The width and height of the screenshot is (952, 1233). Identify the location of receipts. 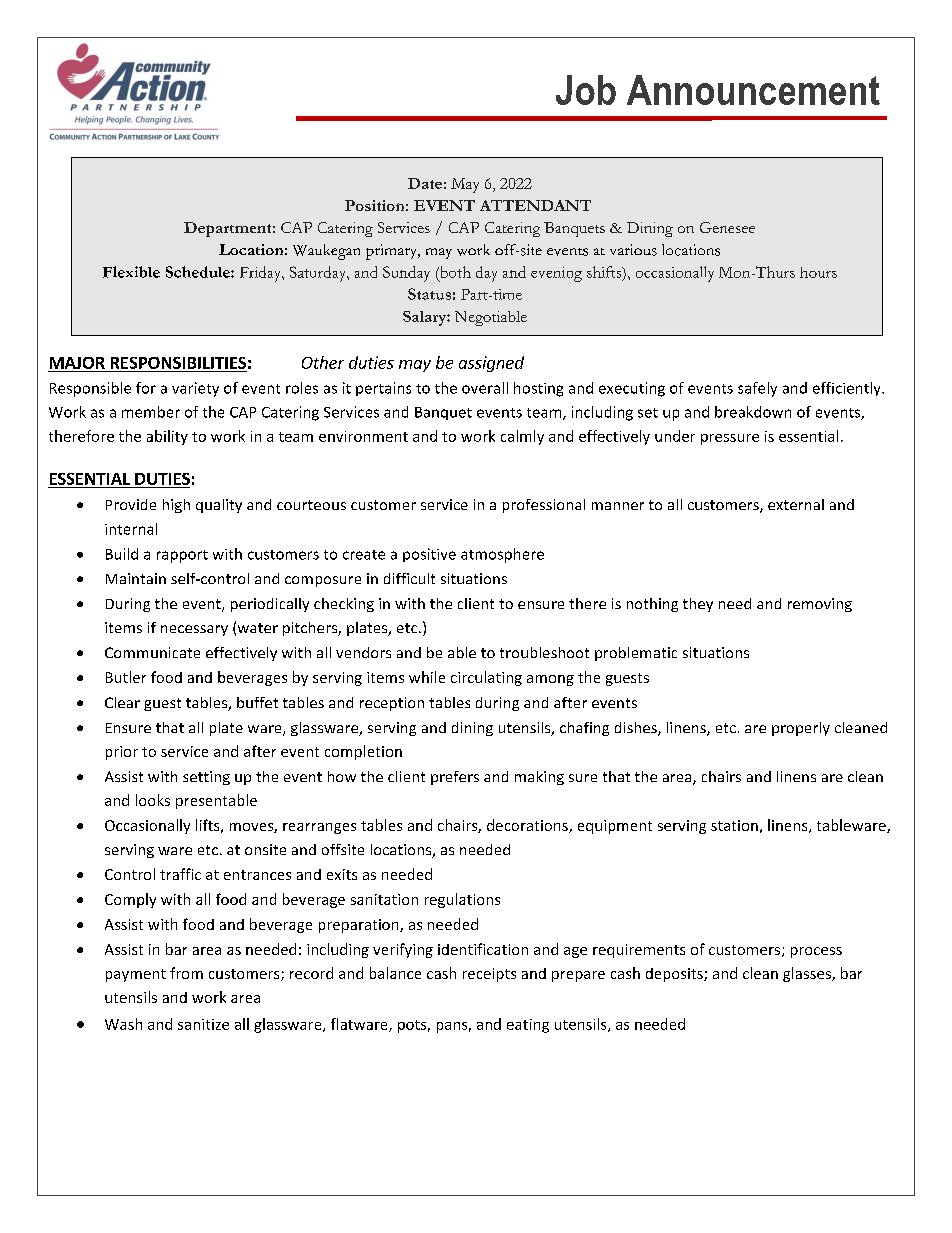
(489, 975).
